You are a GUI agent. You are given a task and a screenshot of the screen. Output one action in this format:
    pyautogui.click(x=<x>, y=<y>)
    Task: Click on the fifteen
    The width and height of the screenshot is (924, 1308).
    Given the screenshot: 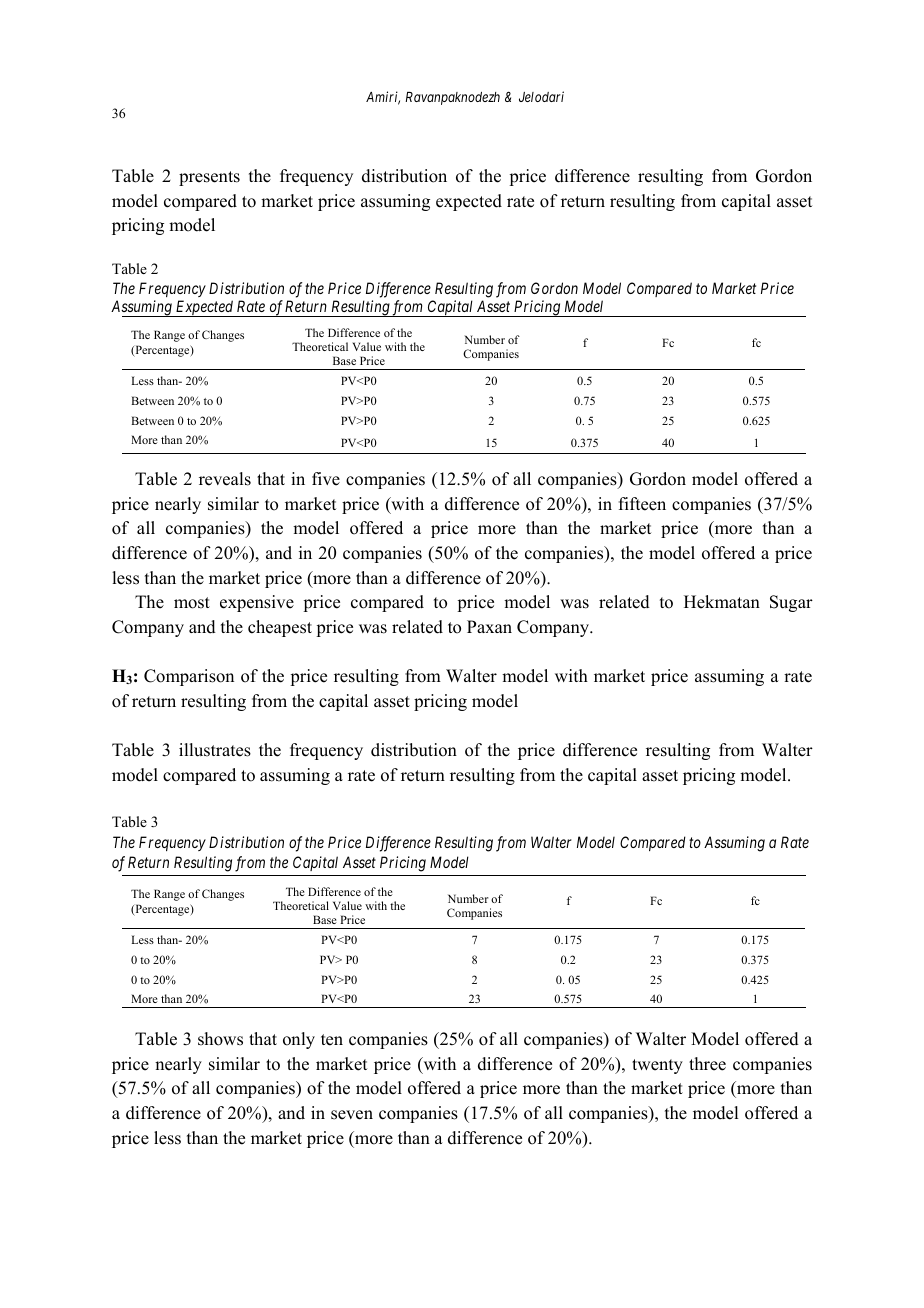 What is the action you would take?
    pyautogui.click(x=642, y=504)
